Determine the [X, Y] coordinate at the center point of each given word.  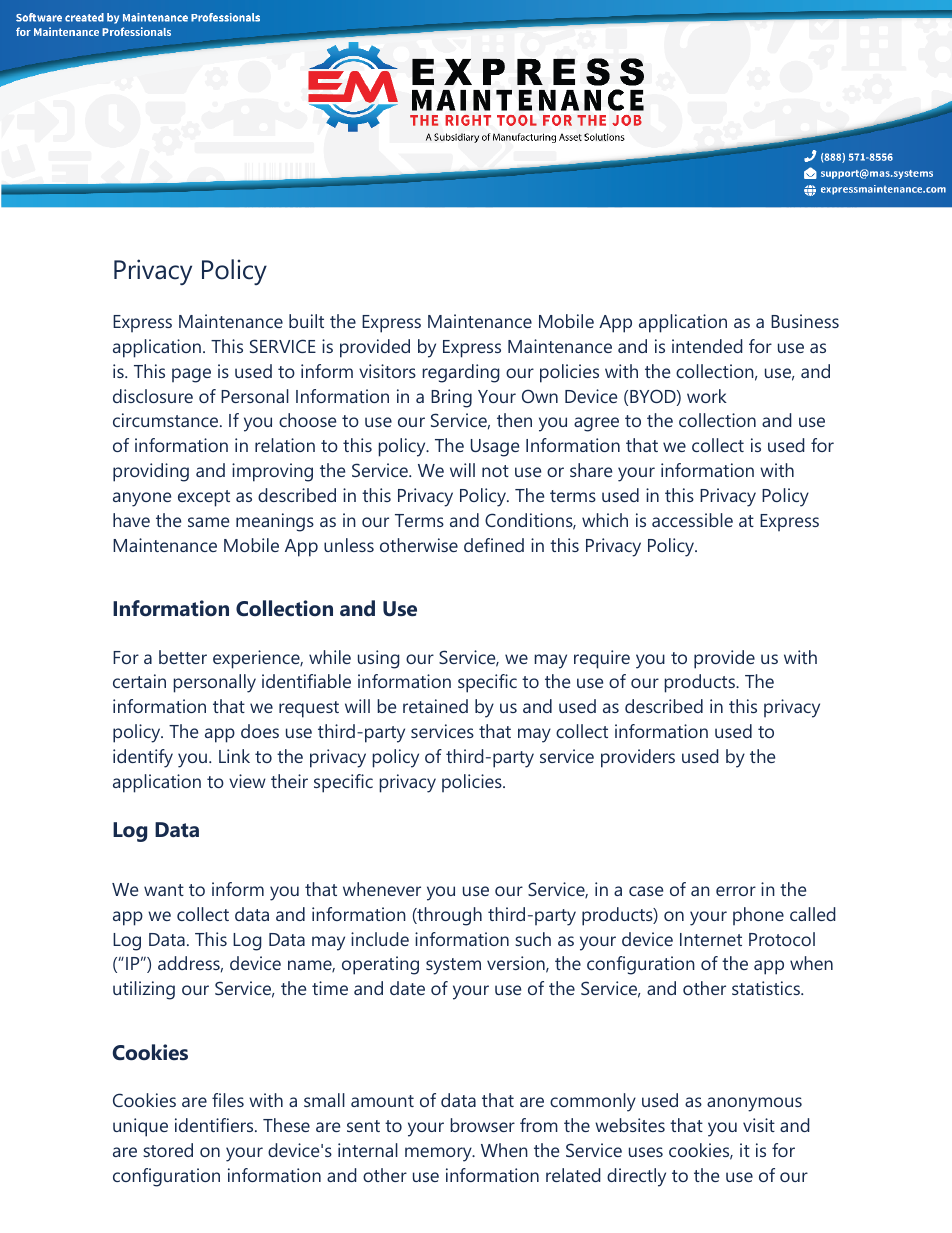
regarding [461, 373]
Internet [711, 939]
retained [435, 706]
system [453, 966]
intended [707, 346]
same [208, 522]
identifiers [215, 1125]
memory [439, 1154]
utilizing [144, 990]
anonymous [754, 1104]
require [602, 659]
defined [494, 545]
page [191, 375]
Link [234, 756]
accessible [692, 520]
